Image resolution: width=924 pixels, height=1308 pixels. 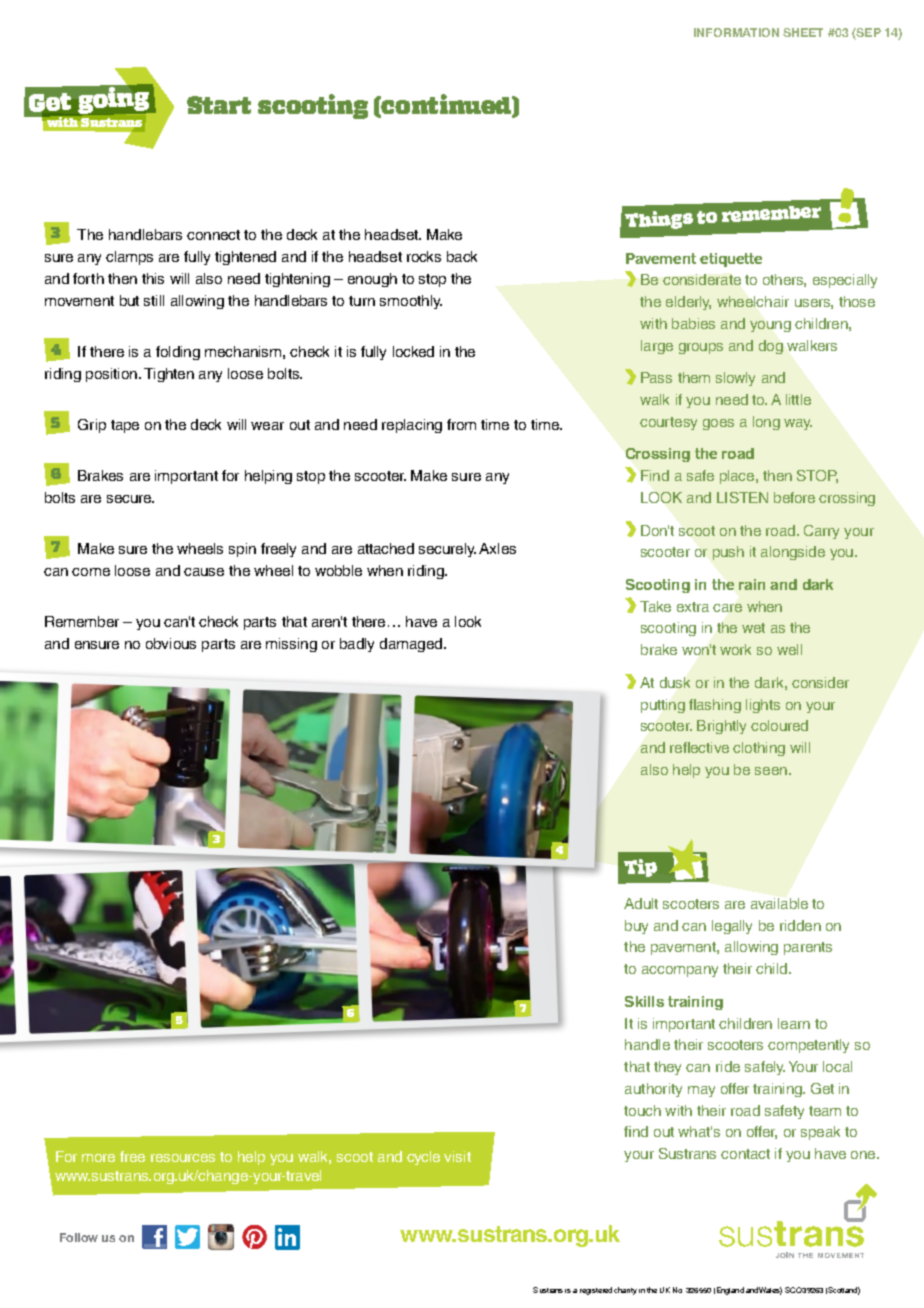 I want to click on from, so click(x=461, y=424).
